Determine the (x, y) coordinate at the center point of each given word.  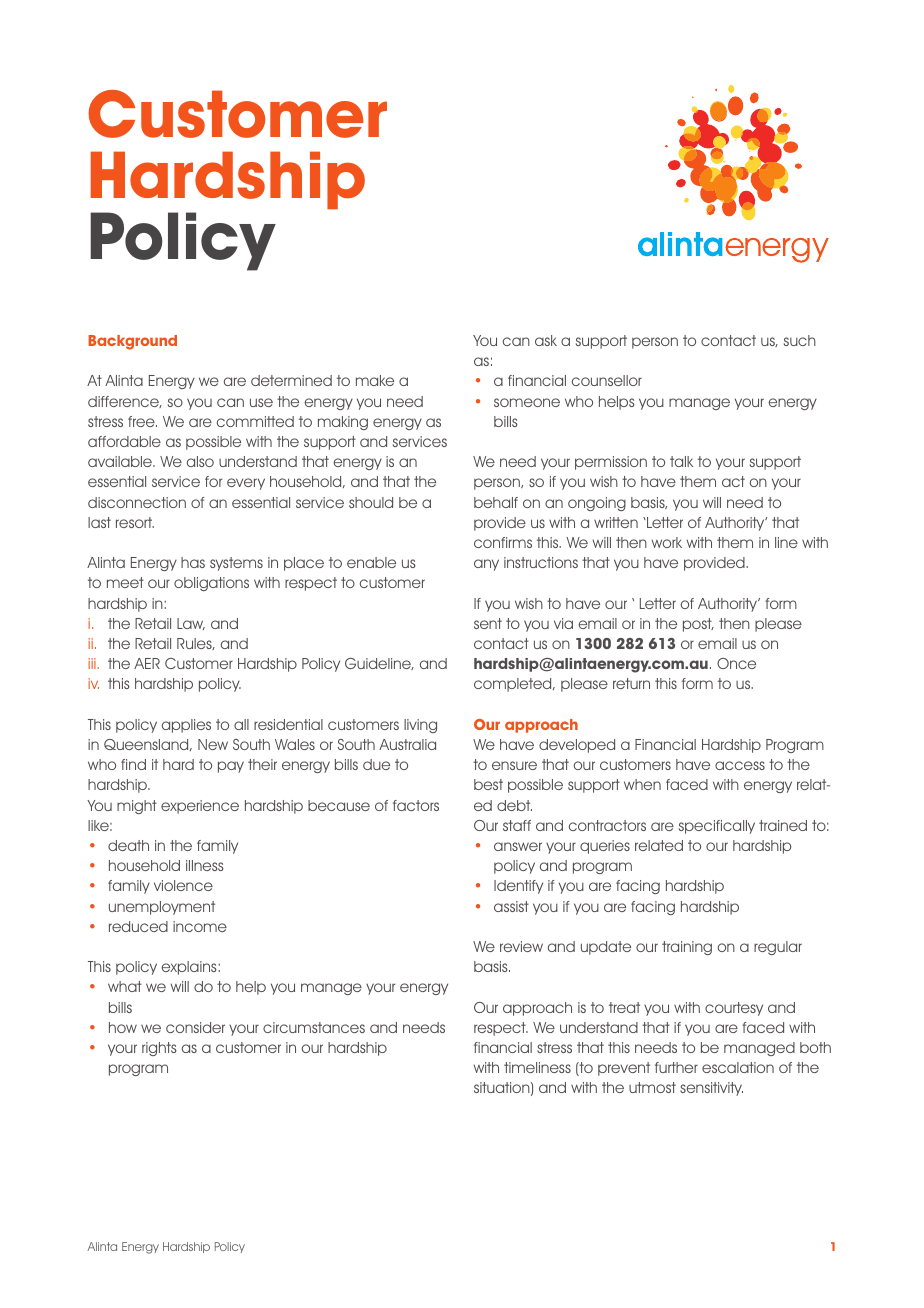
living (420, 726)
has (193, 562)
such (800, 340)
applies (186, 726)
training (687, 948)
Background (132, 342)
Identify (518, 887)
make (375, 380)
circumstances (314, 1027)
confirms (503, 542)
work (667, 542)
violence (183, 885)
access (740, 765)
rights (159, 1049)
